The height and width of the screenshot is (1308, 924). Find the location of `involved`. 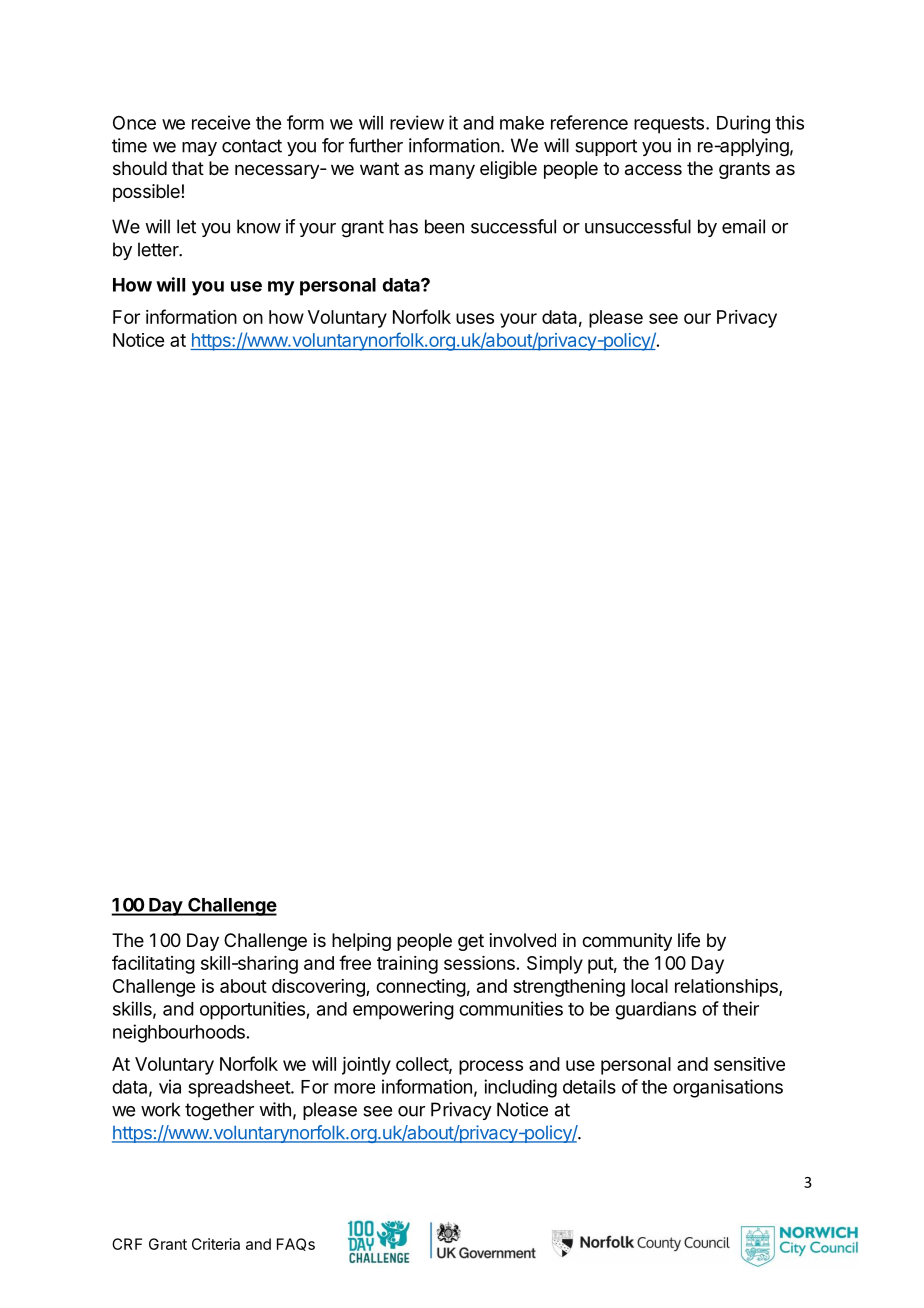

involved is located at coordinates (523, 940).
